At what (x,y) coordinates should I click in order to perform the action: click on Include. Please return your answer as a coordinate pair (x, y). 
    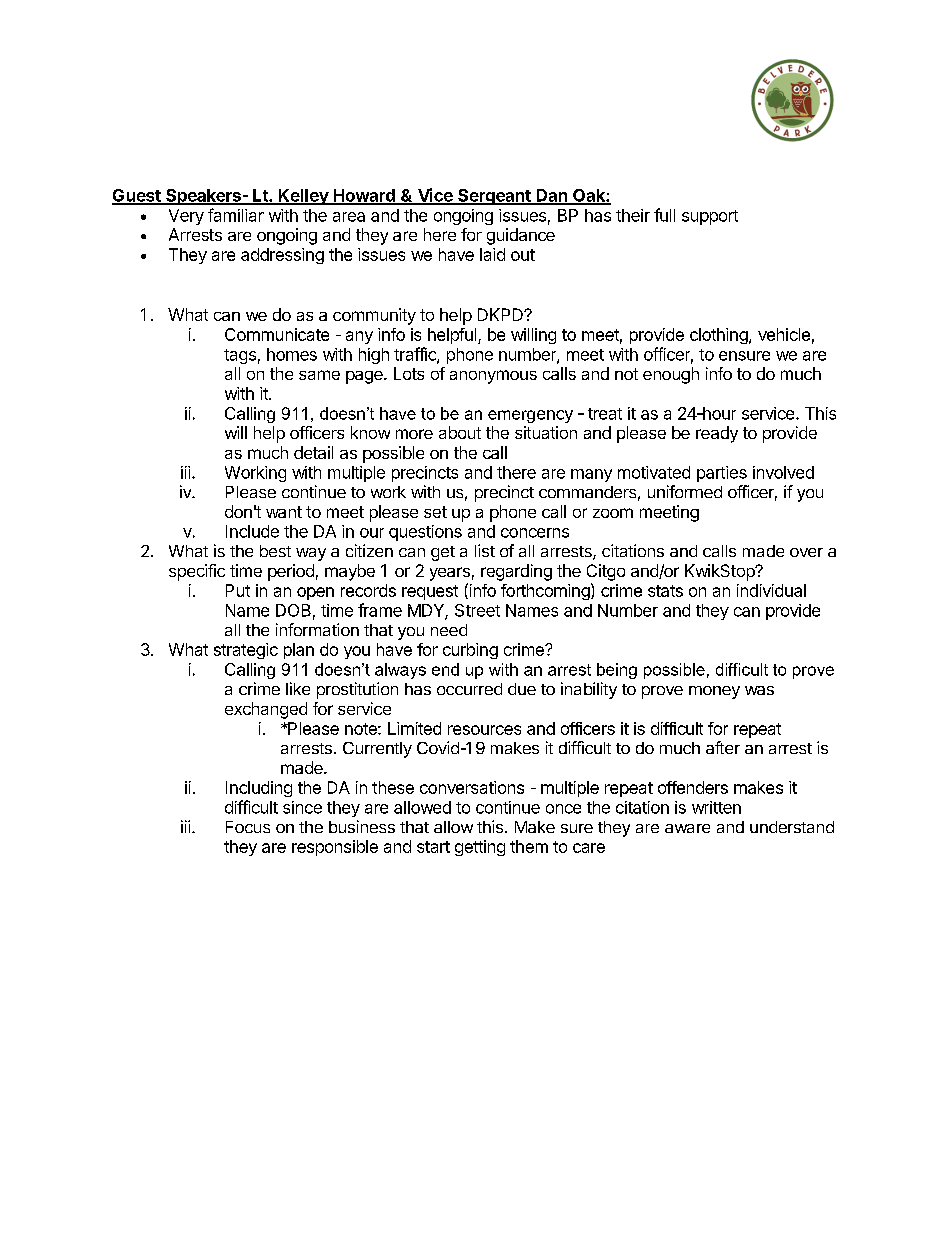
    Looking at the image, I should click on (252, 531).
